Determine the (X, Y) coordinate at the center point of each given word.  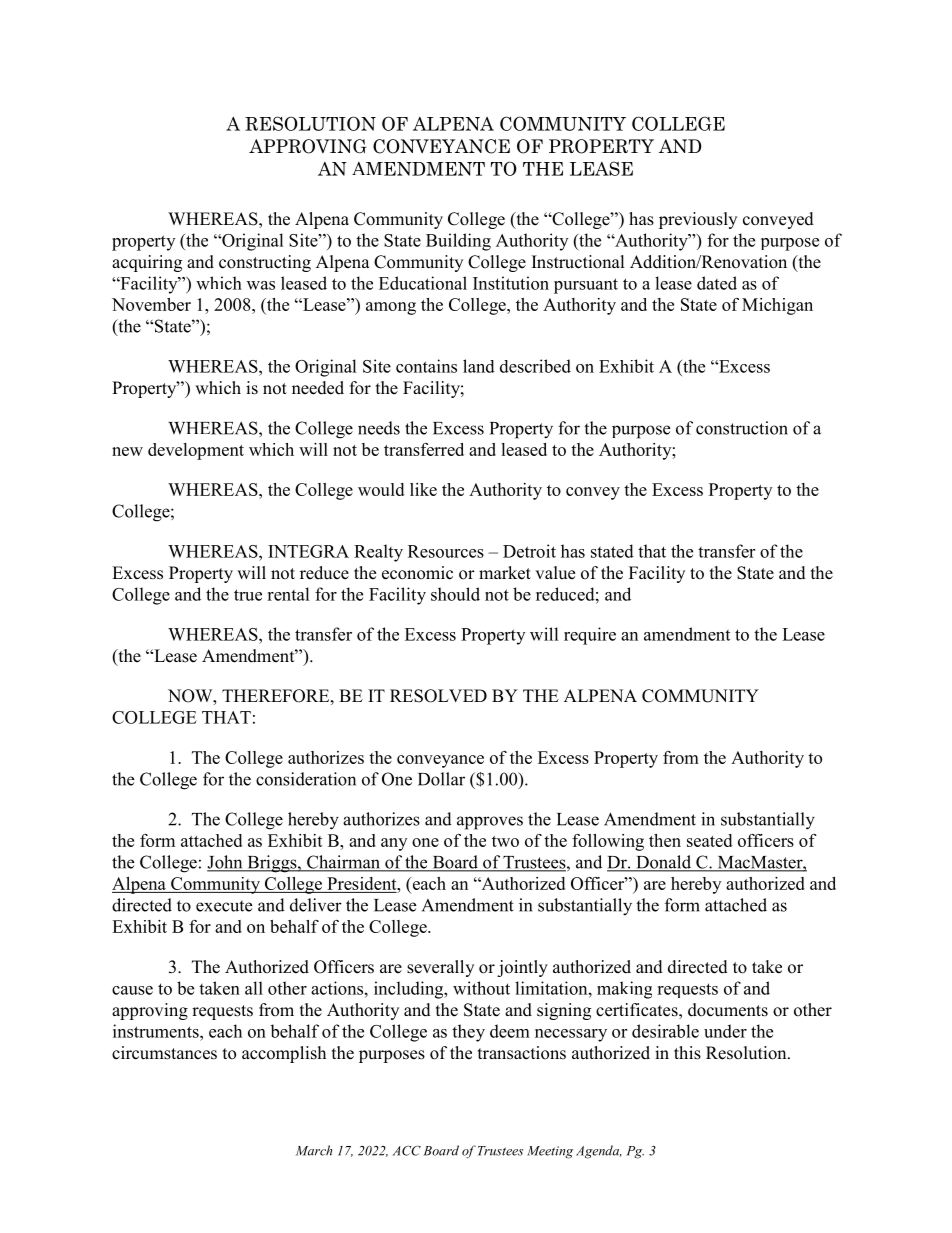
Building (458, 242)
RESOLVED (438, 696)
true (248, 595)
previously (698, 220)
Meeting (550, 1152)
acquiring (147, 263)
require (590, 636)
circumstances (164, 1053)
